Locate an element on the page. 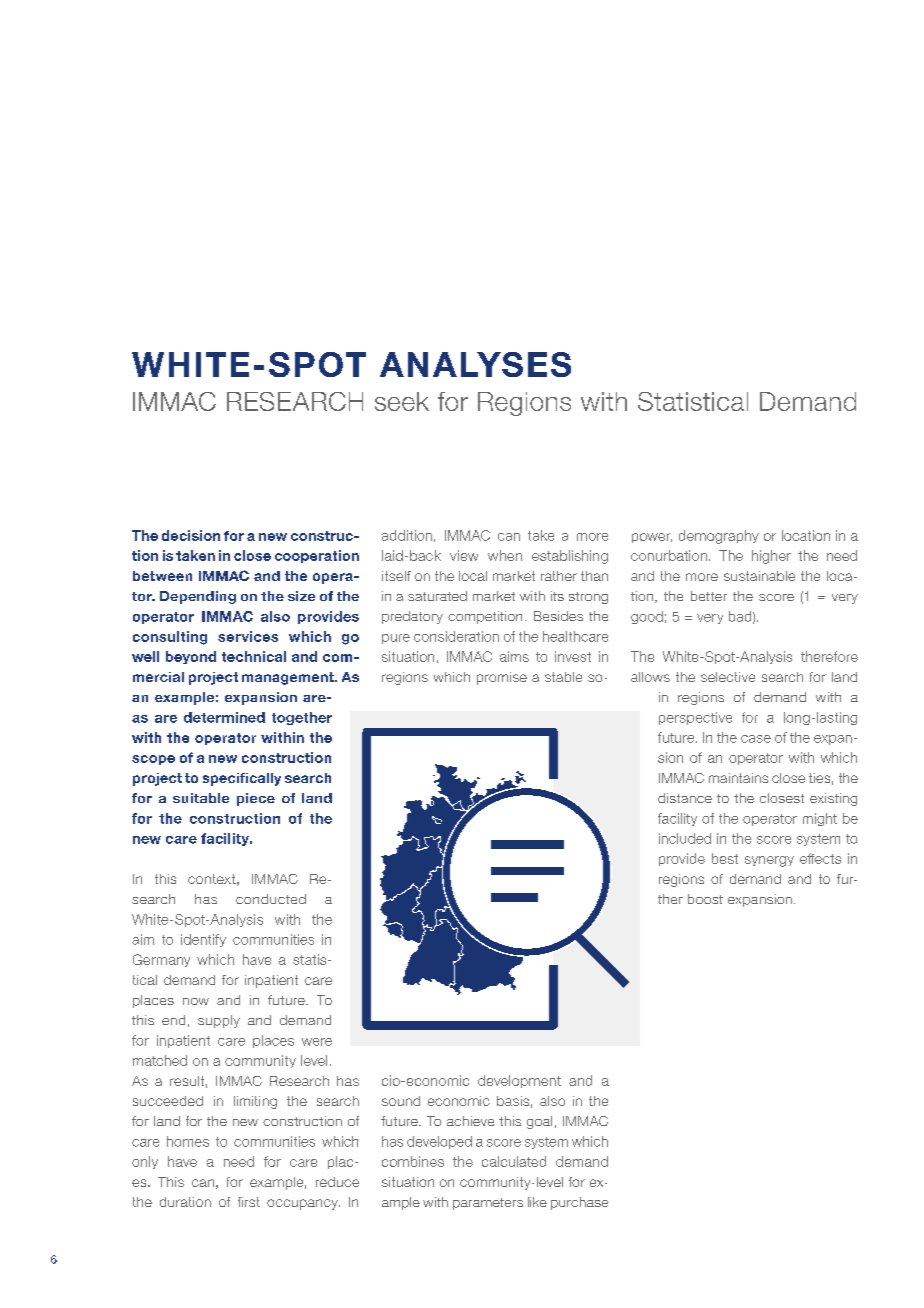 The image size is (924, 1308). demography is located at coordinates (719, 537).
